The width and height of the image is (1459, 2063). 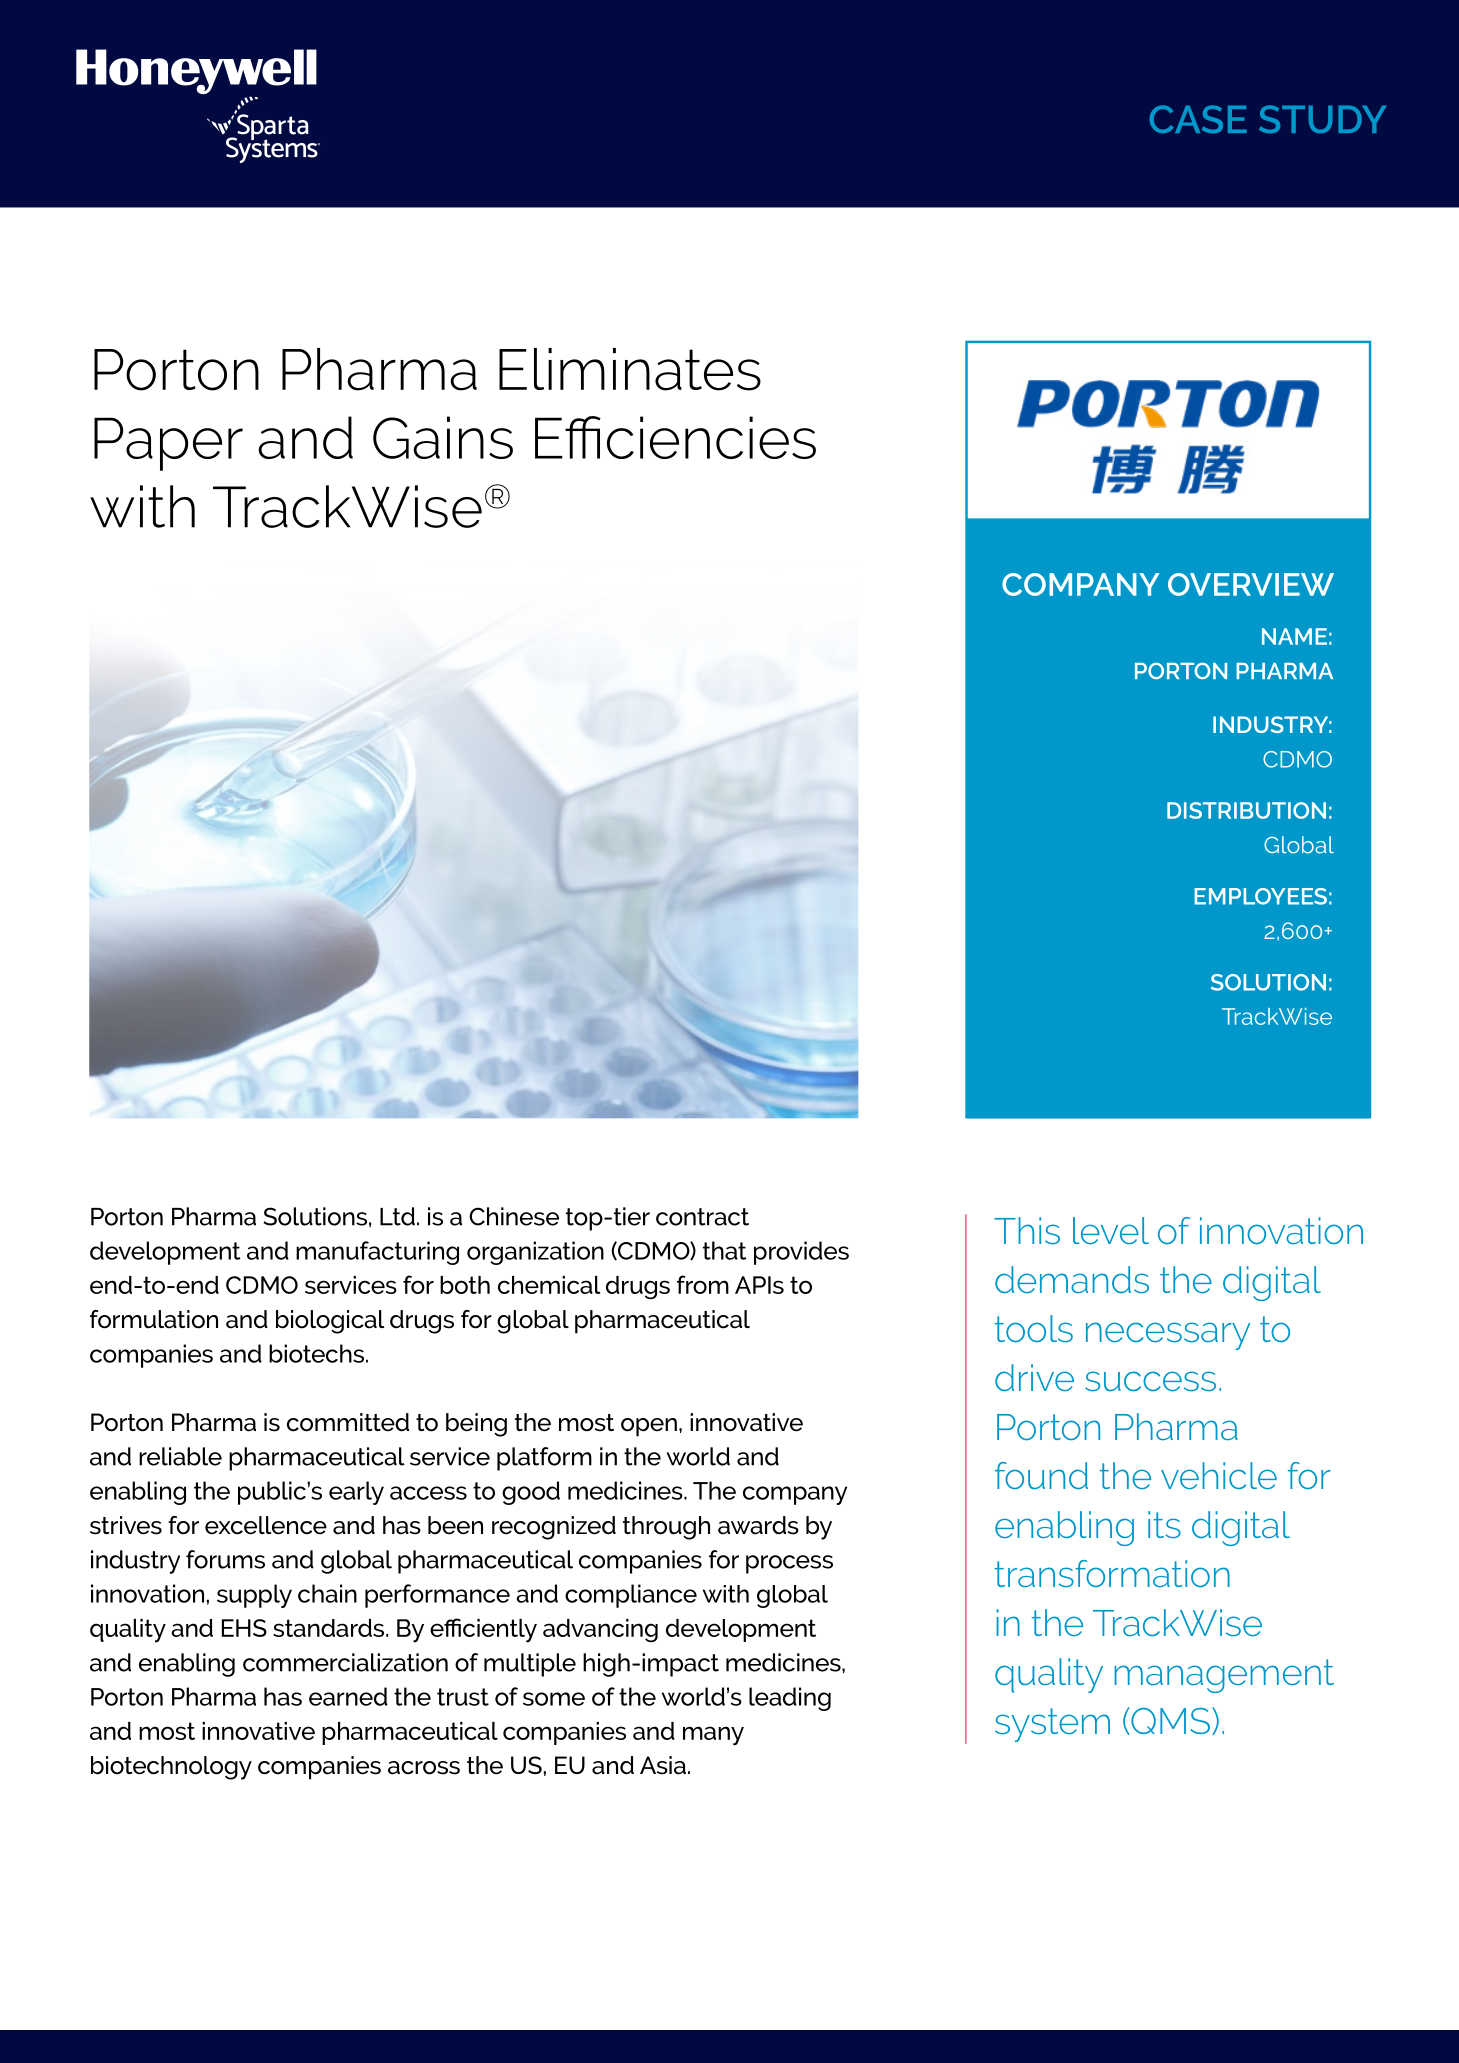 I want to click on DISTRIBUTION, so click(x=1246, y=810).
